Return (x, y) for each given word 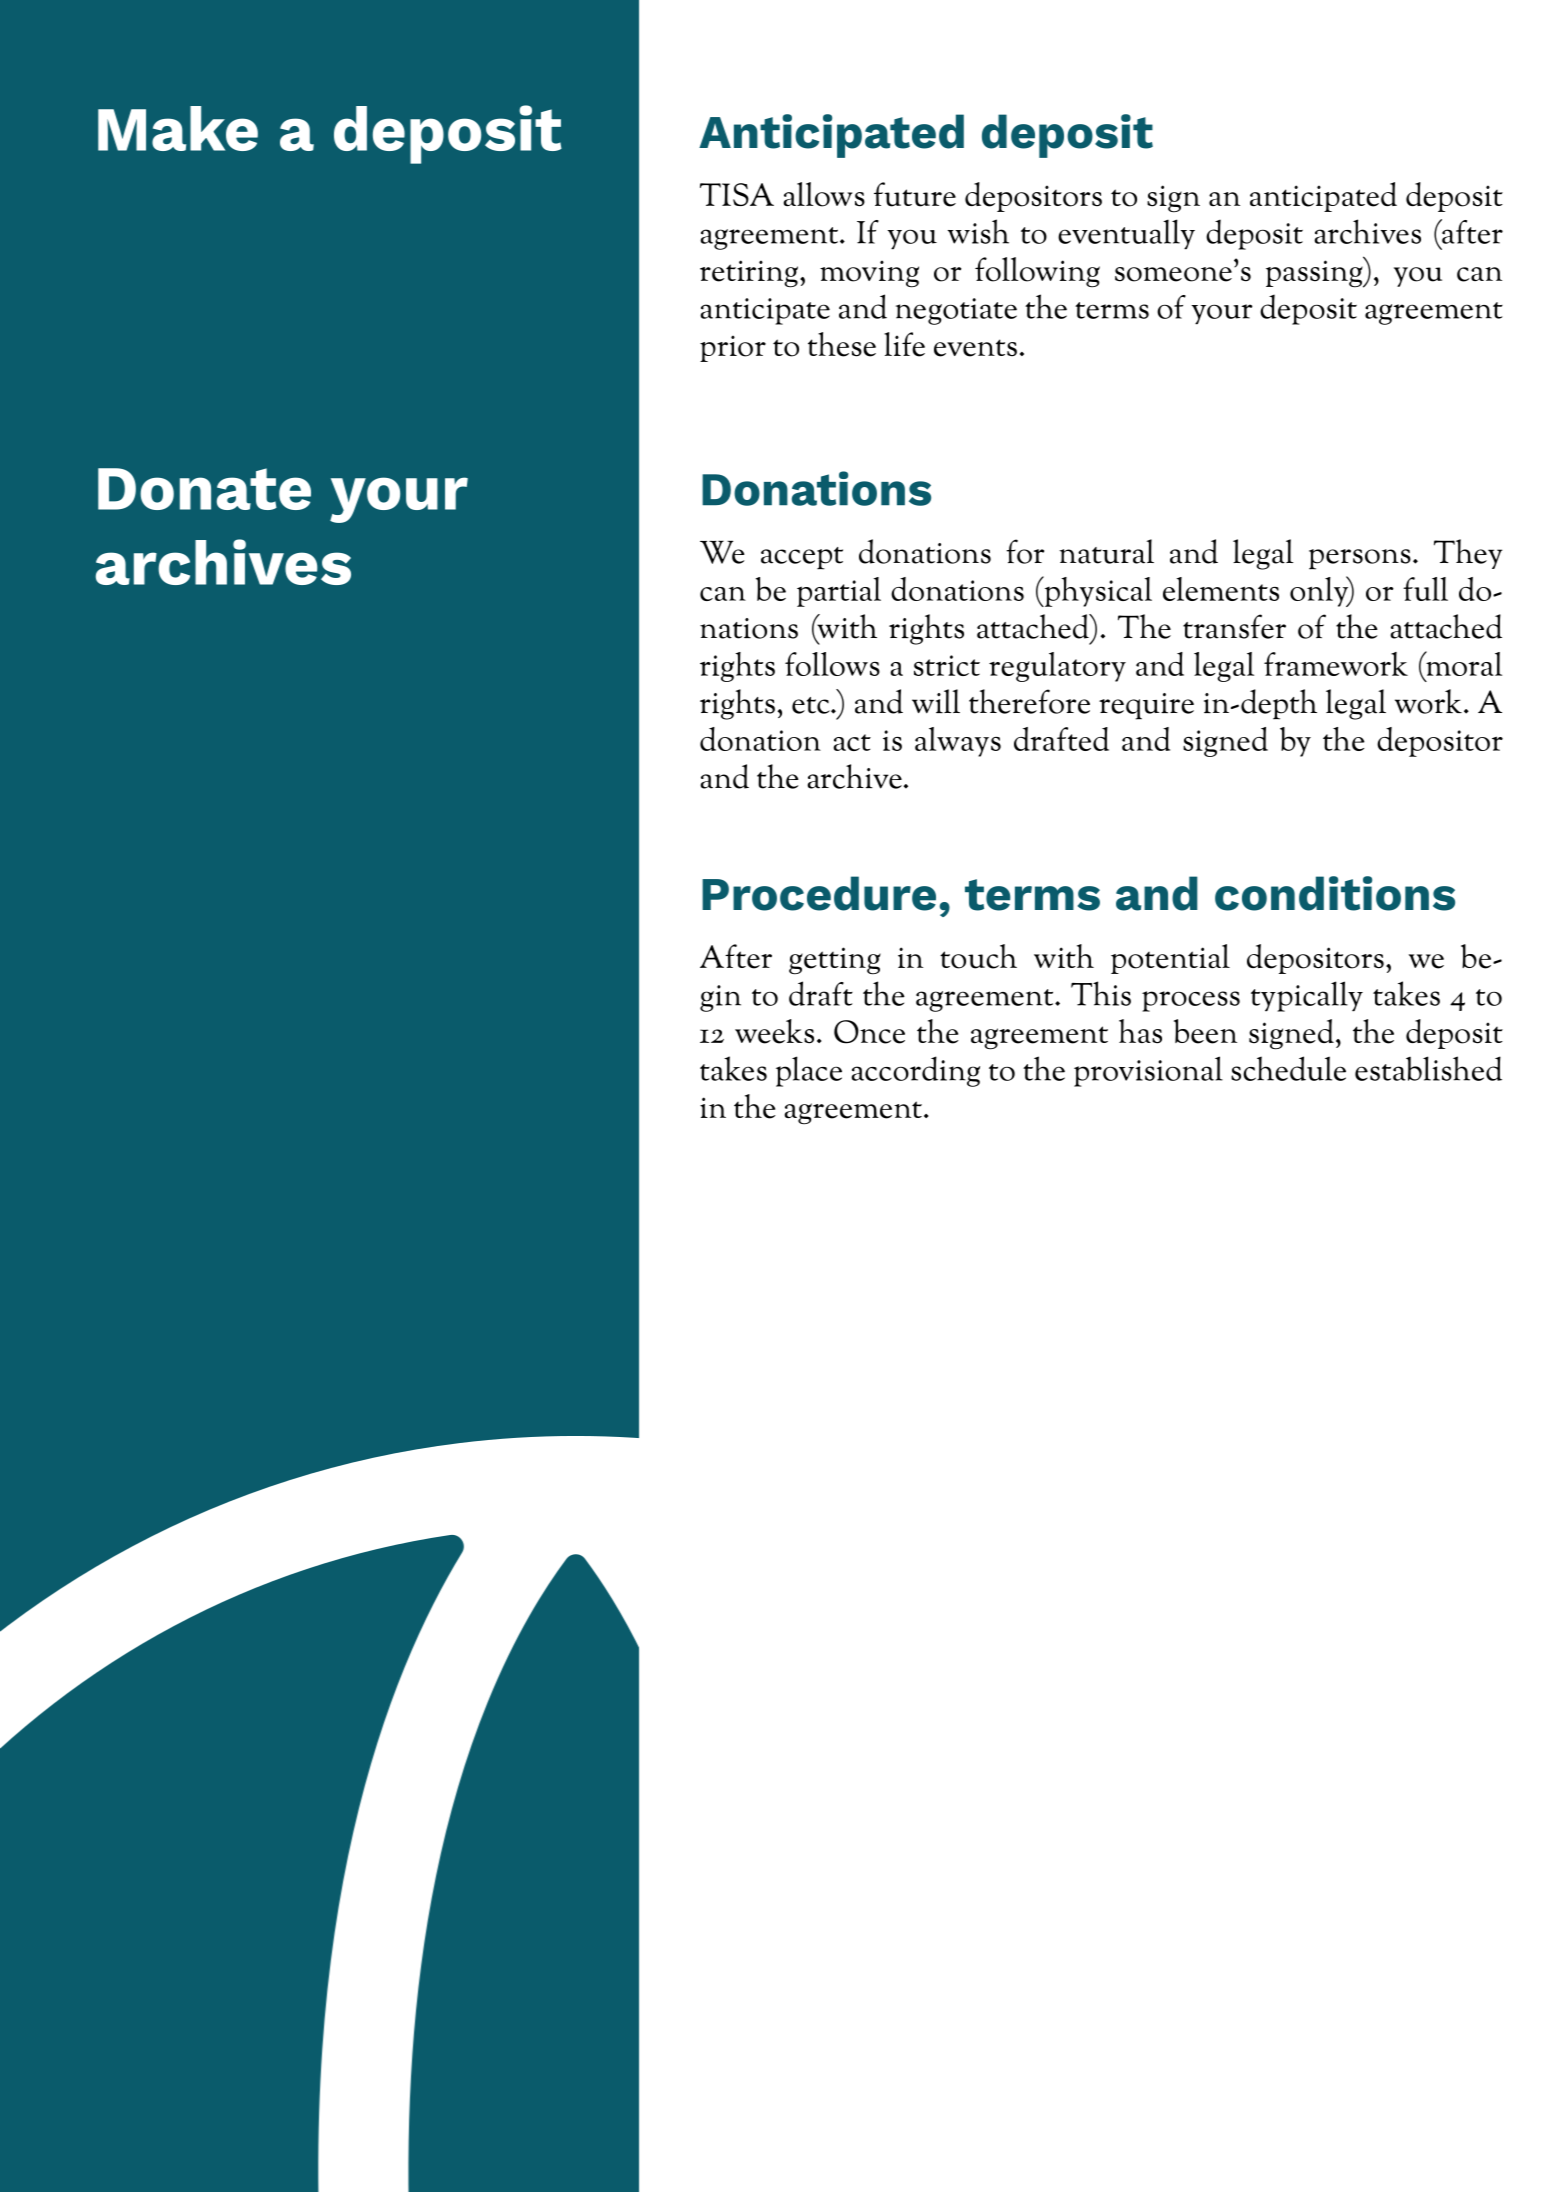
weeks (774, 1031)
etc (812, 705)
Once (869, 1032)
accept (802, 558)
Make (178, 128)
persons (1360, 559)
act (852, 742)
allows (824, 194)
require (1146, 706)
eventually (1126, 234)
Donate (204, 489)
